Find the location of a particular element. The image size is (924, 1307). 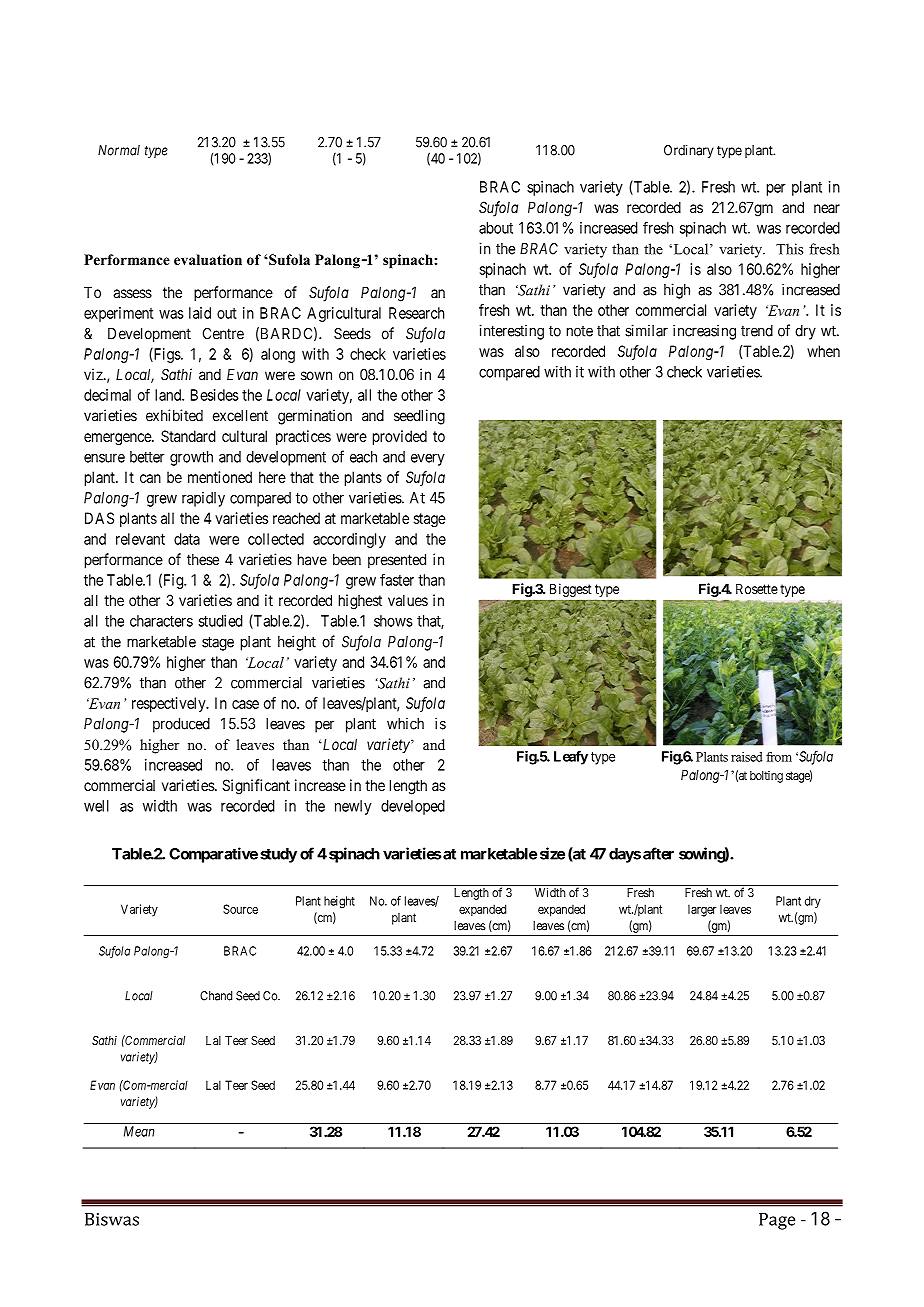

about is located at coordinates (496, 228).
